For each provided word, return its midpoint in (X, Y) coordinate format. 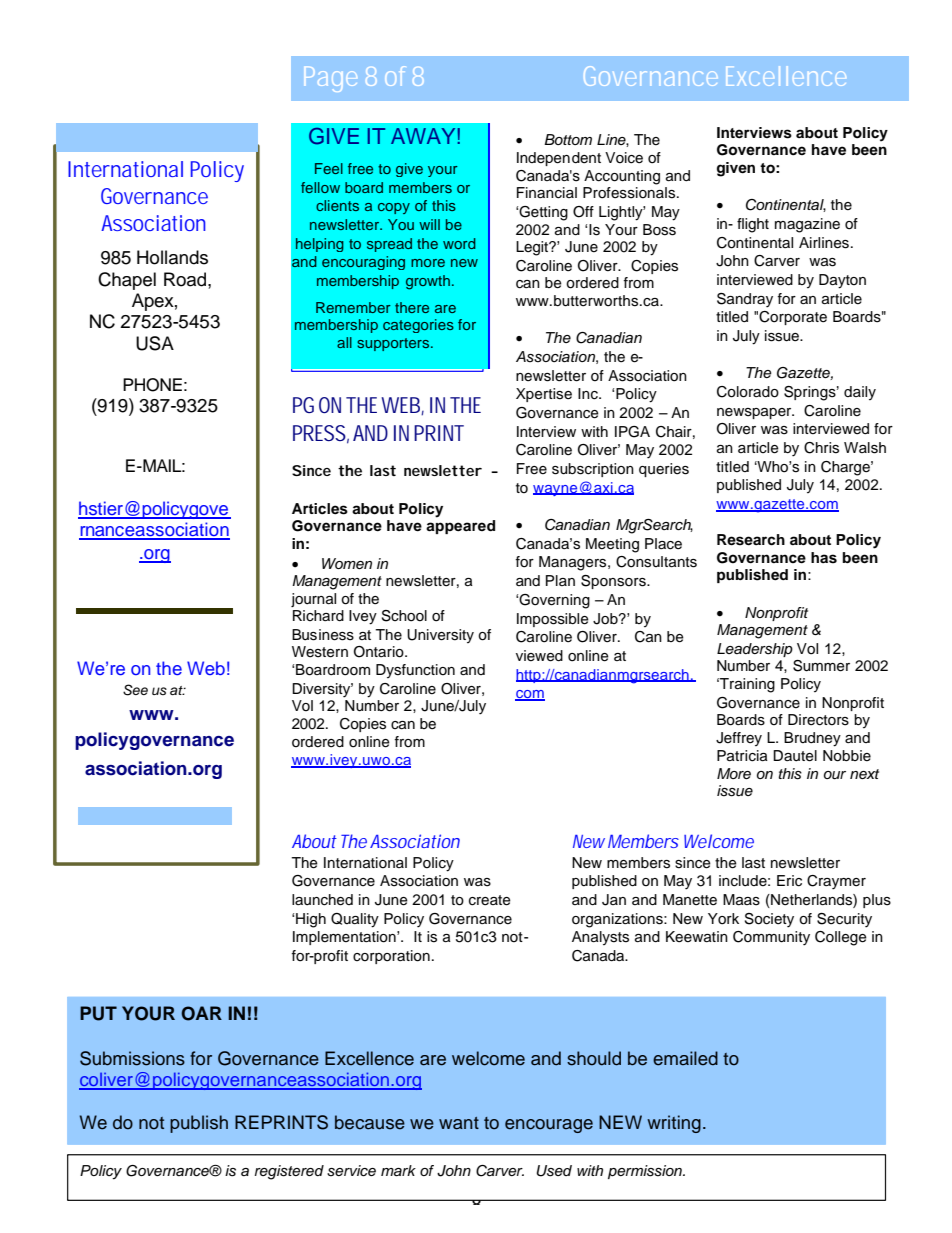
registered (289, 1172)
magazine (807, 225)
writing (674, 1124)
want (459, 1123)
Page (331, 79)
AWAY (423, 136)
